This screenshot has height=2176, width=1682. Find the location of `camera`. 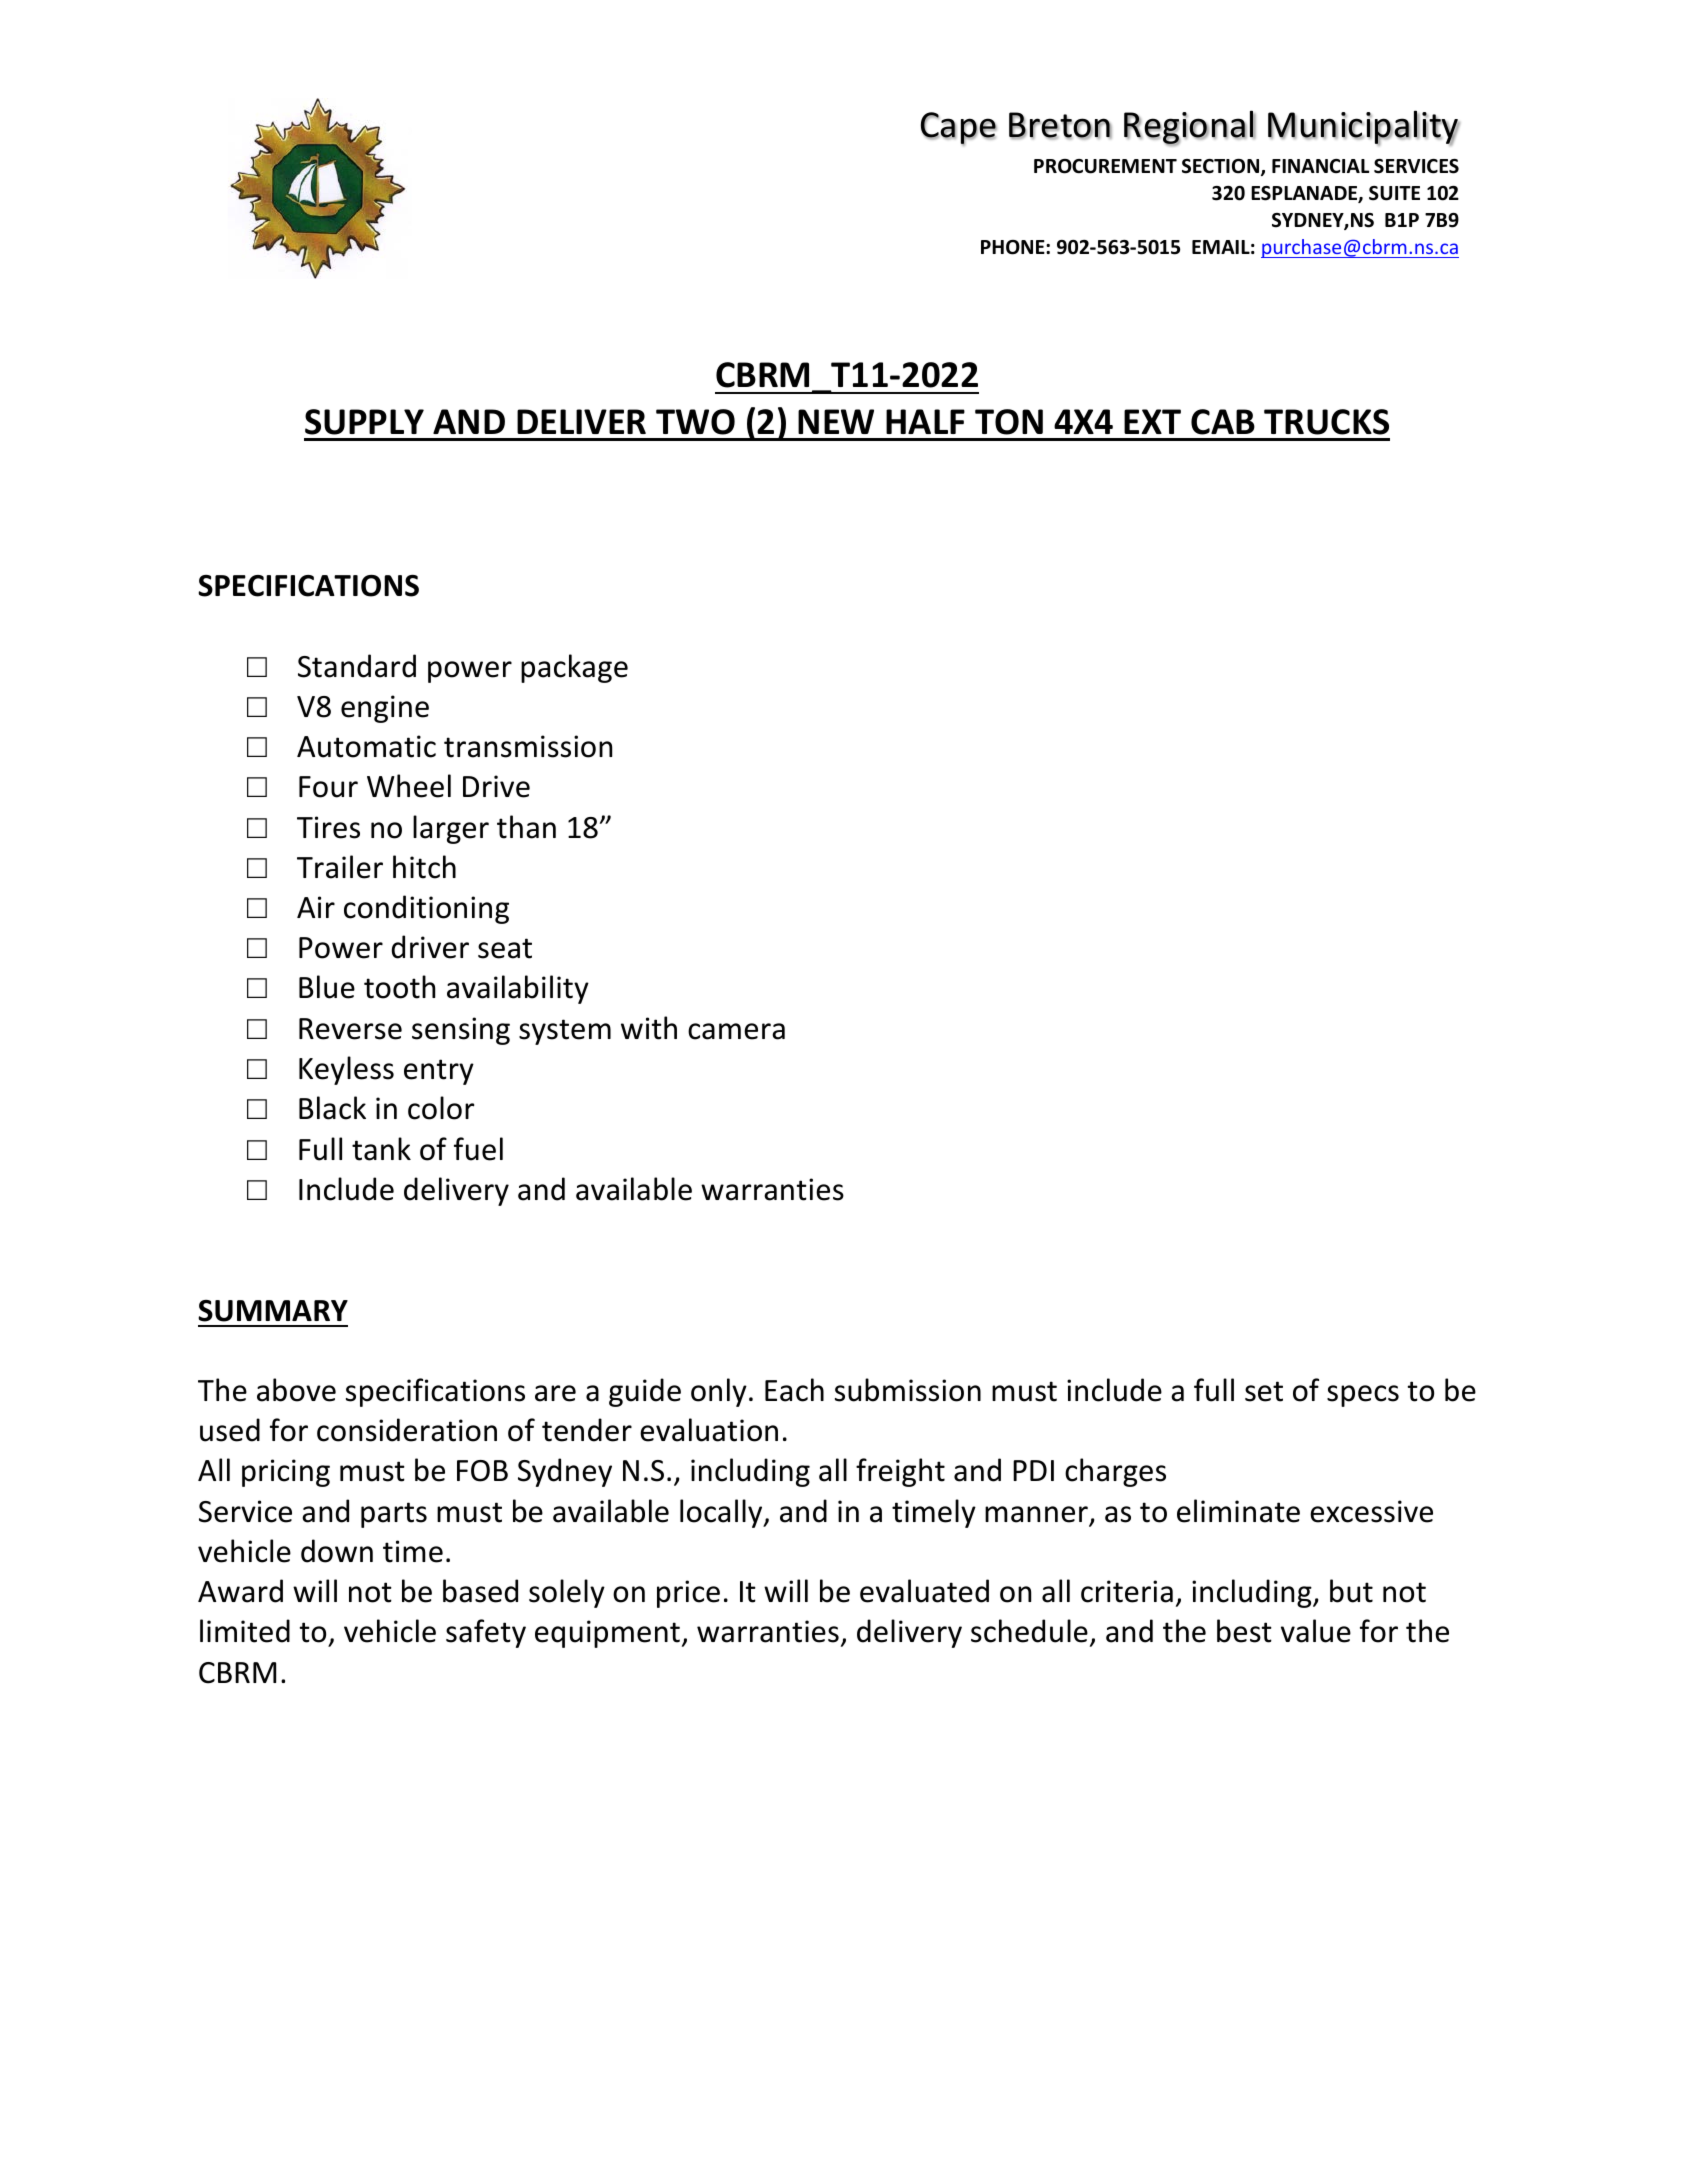

camera is located at coordinates (736, 1031).
